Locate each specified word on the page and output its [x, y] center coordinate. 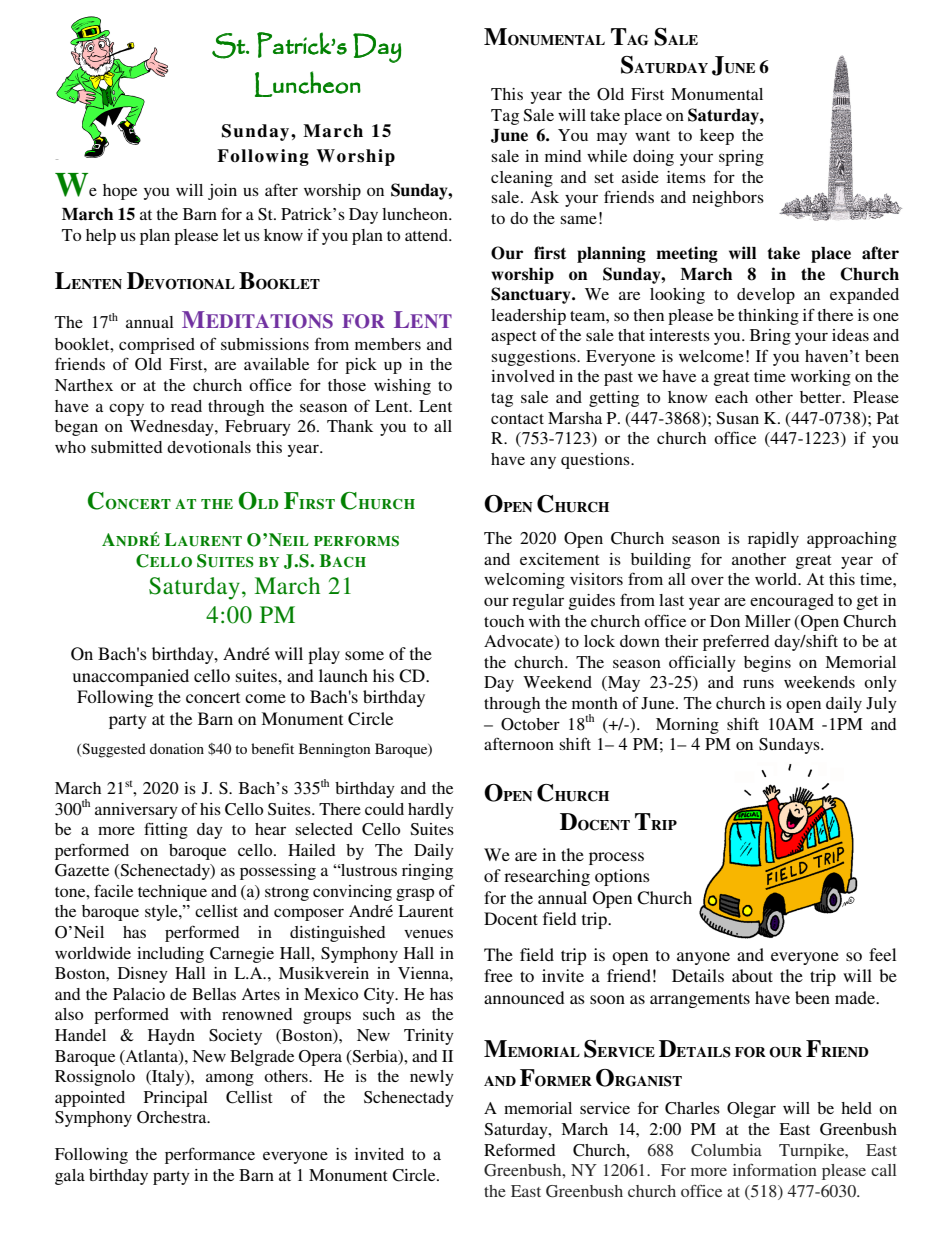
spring [741, 158]
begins [767, 664]
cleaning [522, 179]
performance [210, 1155]
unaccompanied [131, 677]
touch [504, 621]
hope [120, 192]
